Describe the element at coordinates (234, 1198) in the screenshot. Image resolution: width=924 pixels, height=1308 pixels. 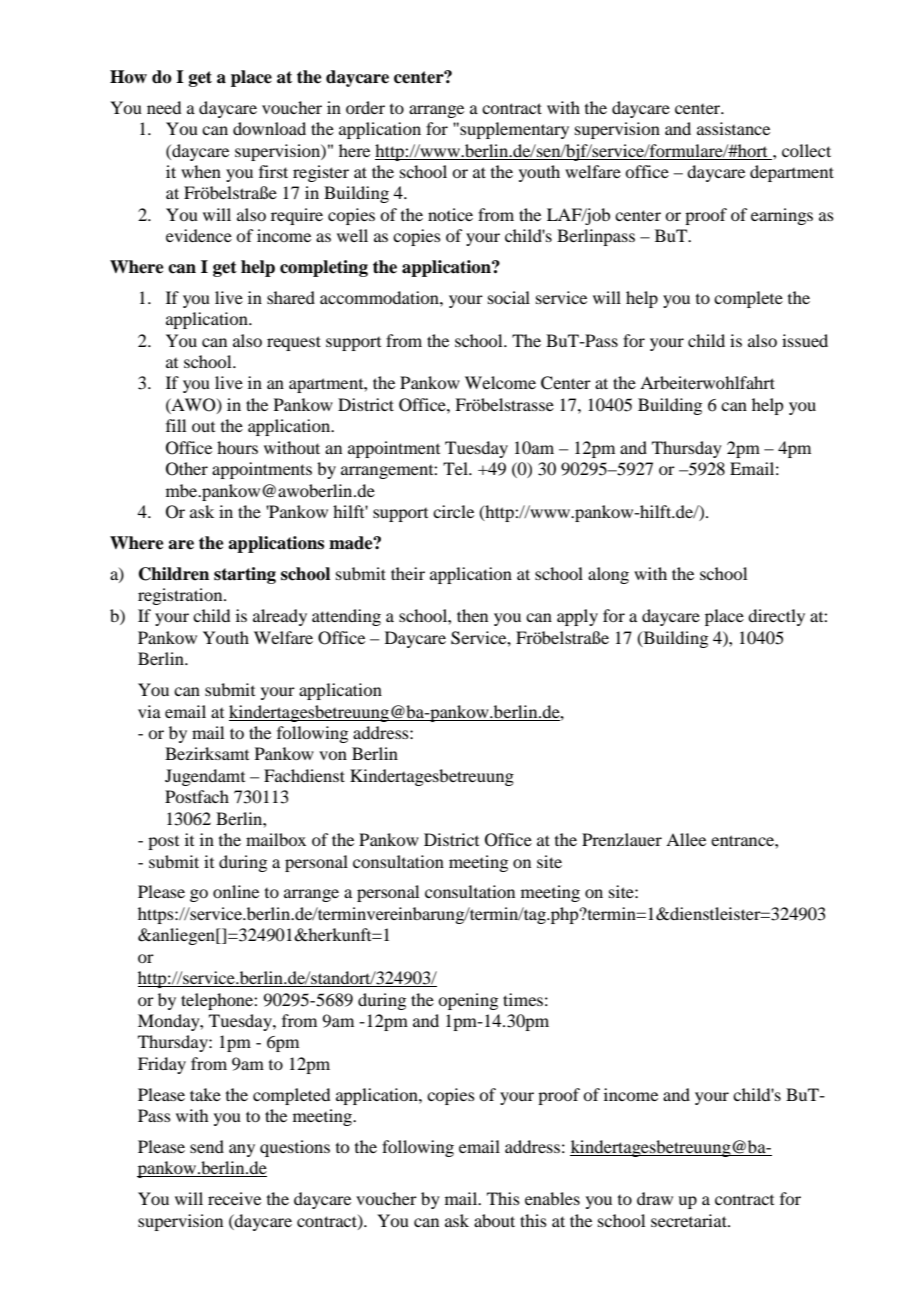
I see `receive` at that location.
